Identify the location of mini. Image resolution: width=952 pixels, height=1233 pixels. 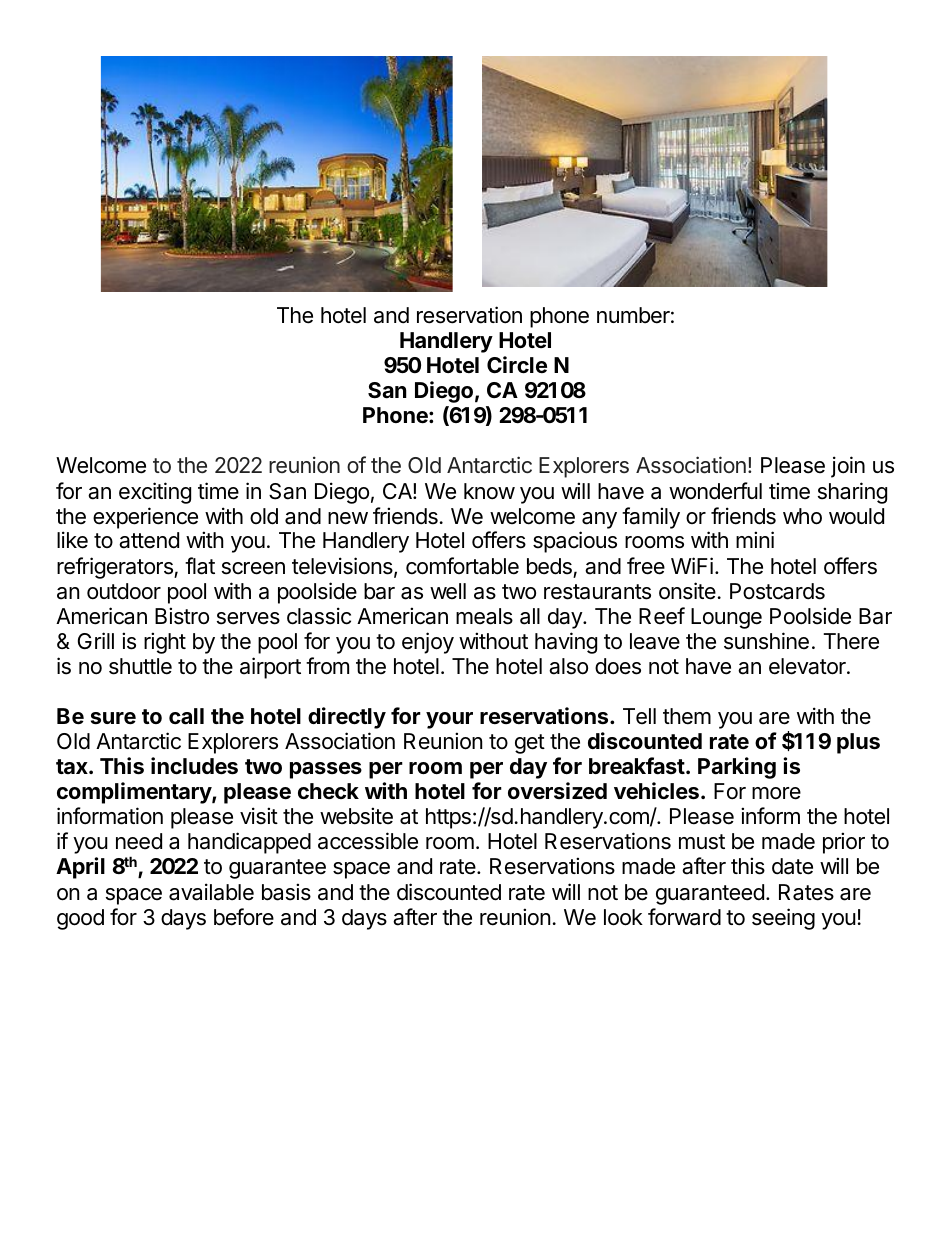
(755, 539).
